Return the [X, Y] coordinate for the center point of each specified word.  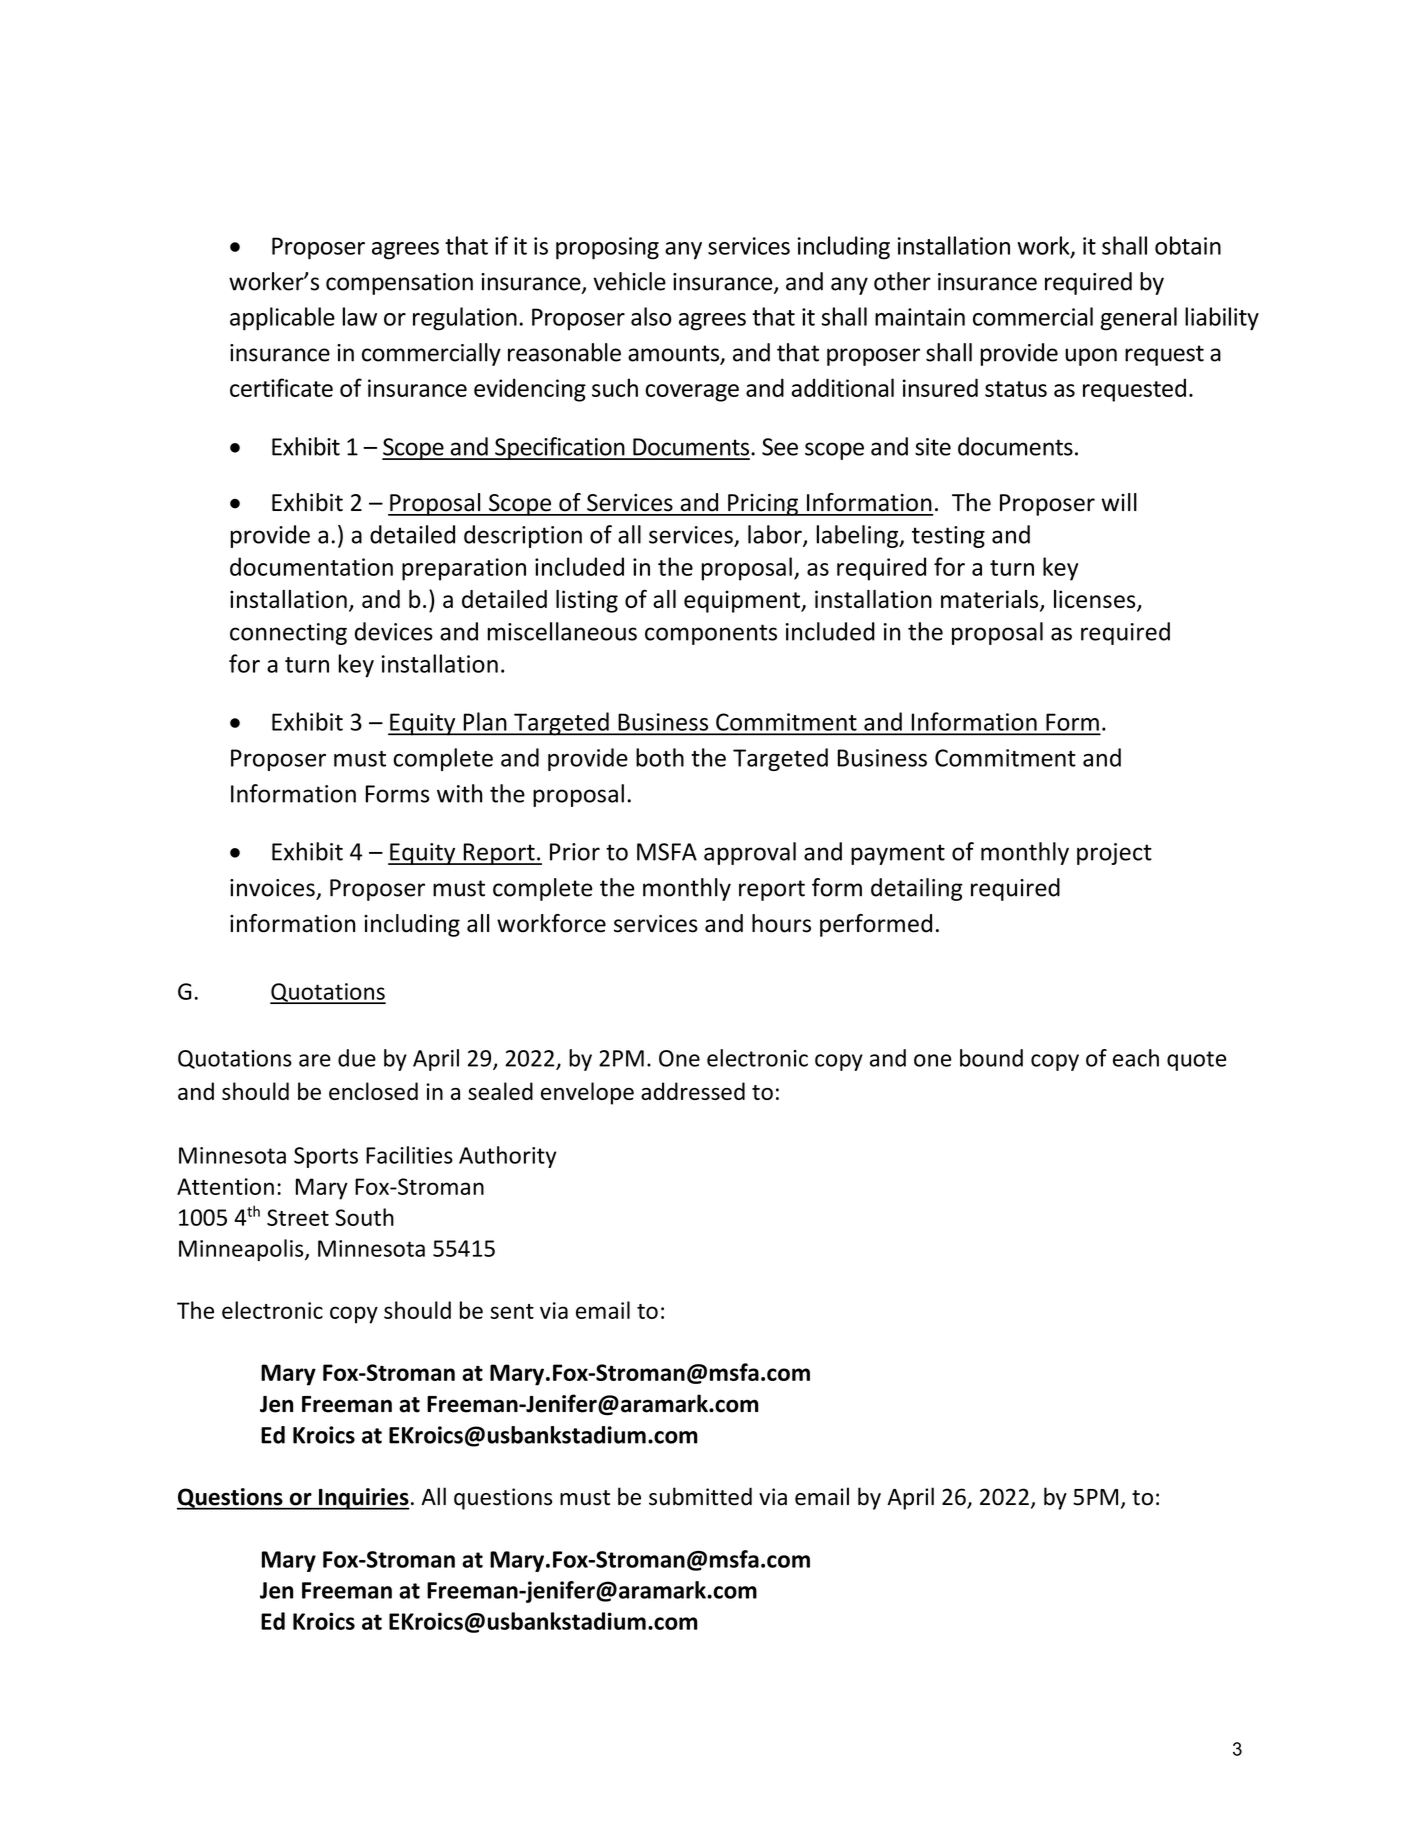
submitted [700, 1496]
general [1139, 319]
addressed [693, 1091]
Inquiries [363, 1499]
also [651, 316]
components [711, 634]
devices [394, 631]
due [357, 1058]
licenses [1096, 600]
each [1136, 1058]
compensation [399, 284]
